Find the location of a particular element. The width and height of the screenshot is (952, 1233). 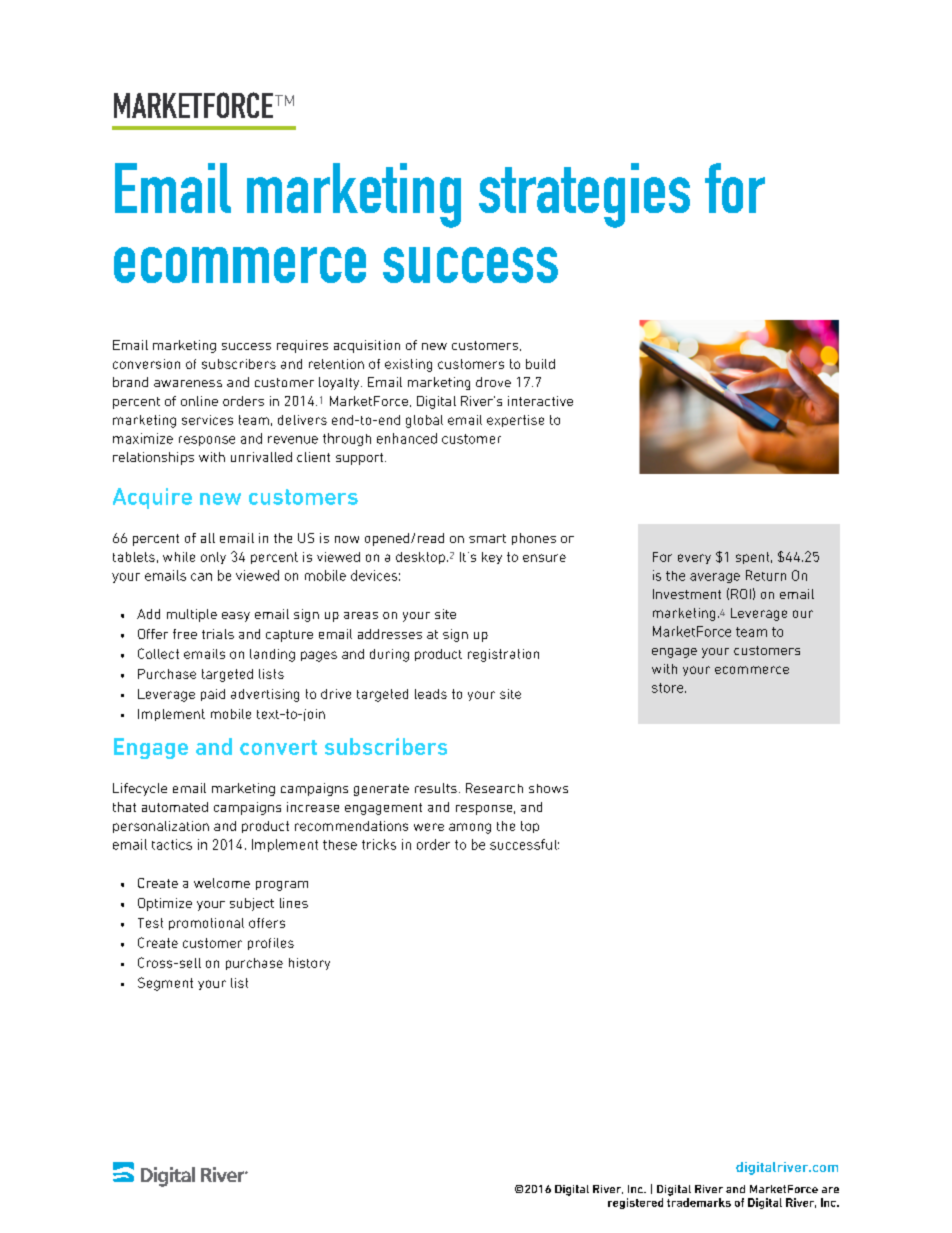

awareness is located at coordinates (188, 383).
